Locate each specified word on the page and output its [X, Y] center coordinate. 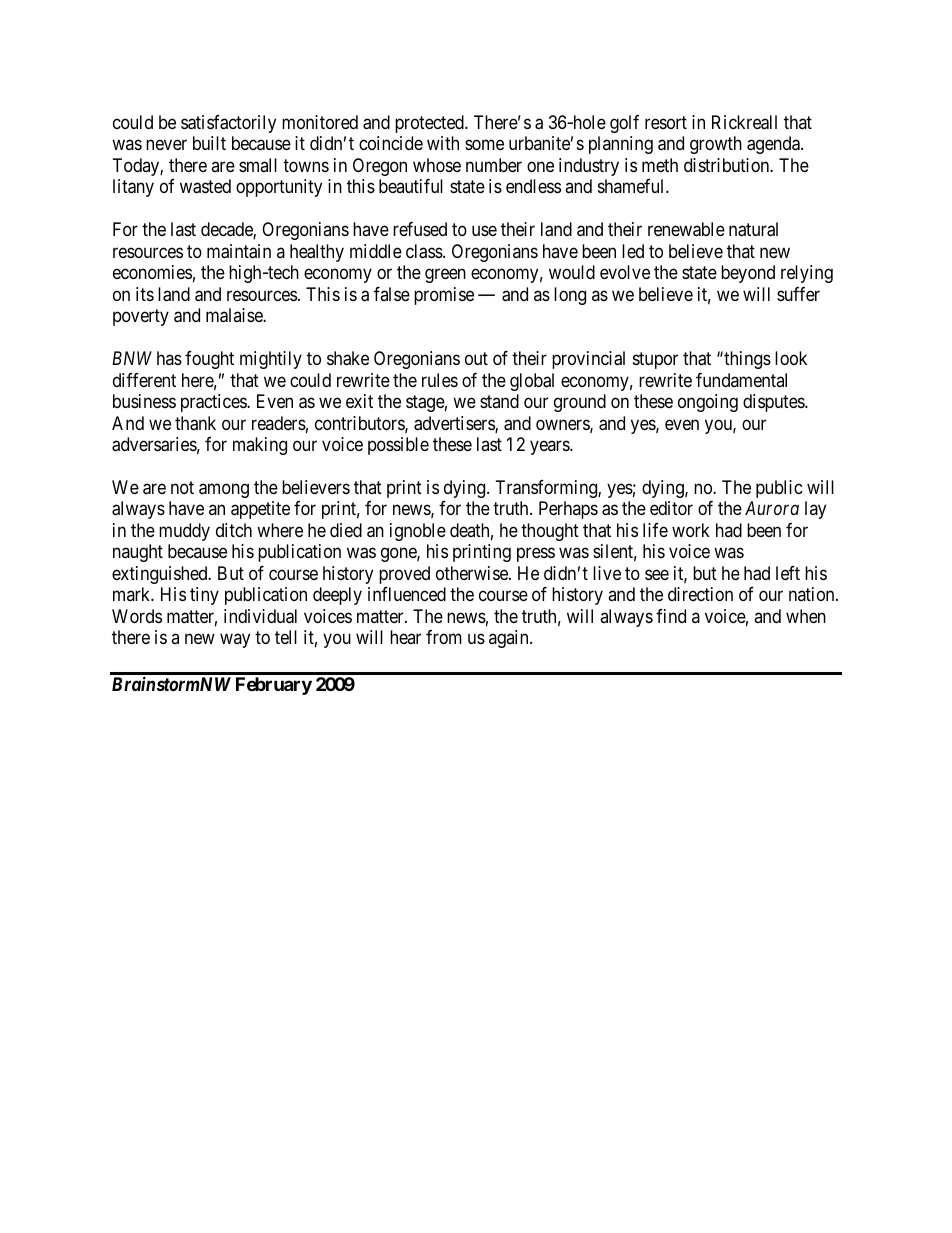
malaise [235, 315]
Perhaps [568, 510]
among [224, 490]
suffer [798, 294]
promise [444, 296]
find [671, 616]
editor [671, 508]
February [274, 686]
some [484, 145]
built [209, 143]
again [510, 639]
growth [716, 145]
